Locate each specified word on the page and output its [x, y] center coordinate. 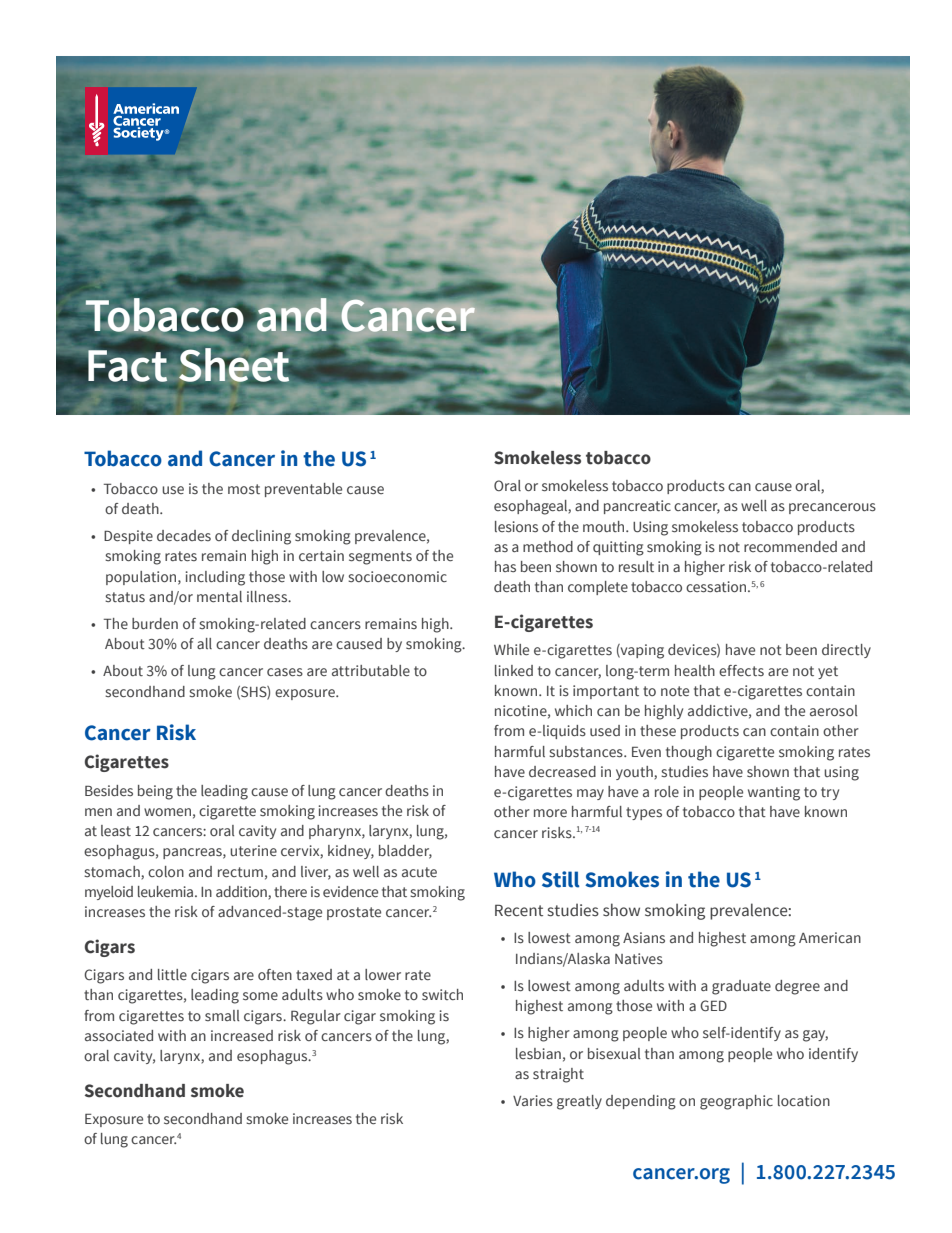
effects [741, 670]
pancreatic [637, 507]
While [511, 649]
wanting [774, 793]
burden [155, 623]
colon [166, 871]
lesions [516, 527]
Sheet [234, 365]
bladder [405, 852]
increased [242, 1035]
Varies [533, 1101]
